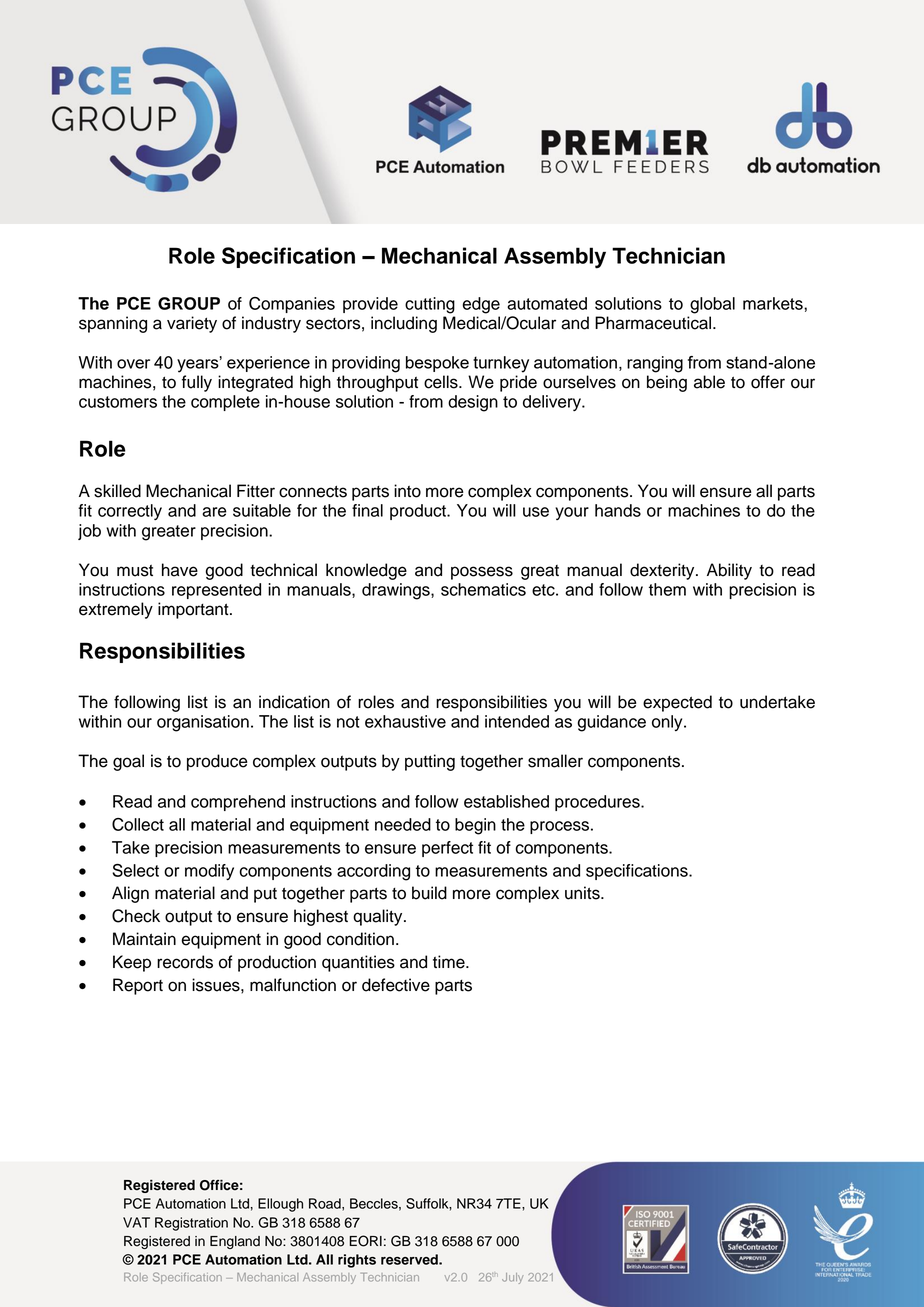 The width and height of the image is (924, 1307). I want to click on including, so click(404, 324).
